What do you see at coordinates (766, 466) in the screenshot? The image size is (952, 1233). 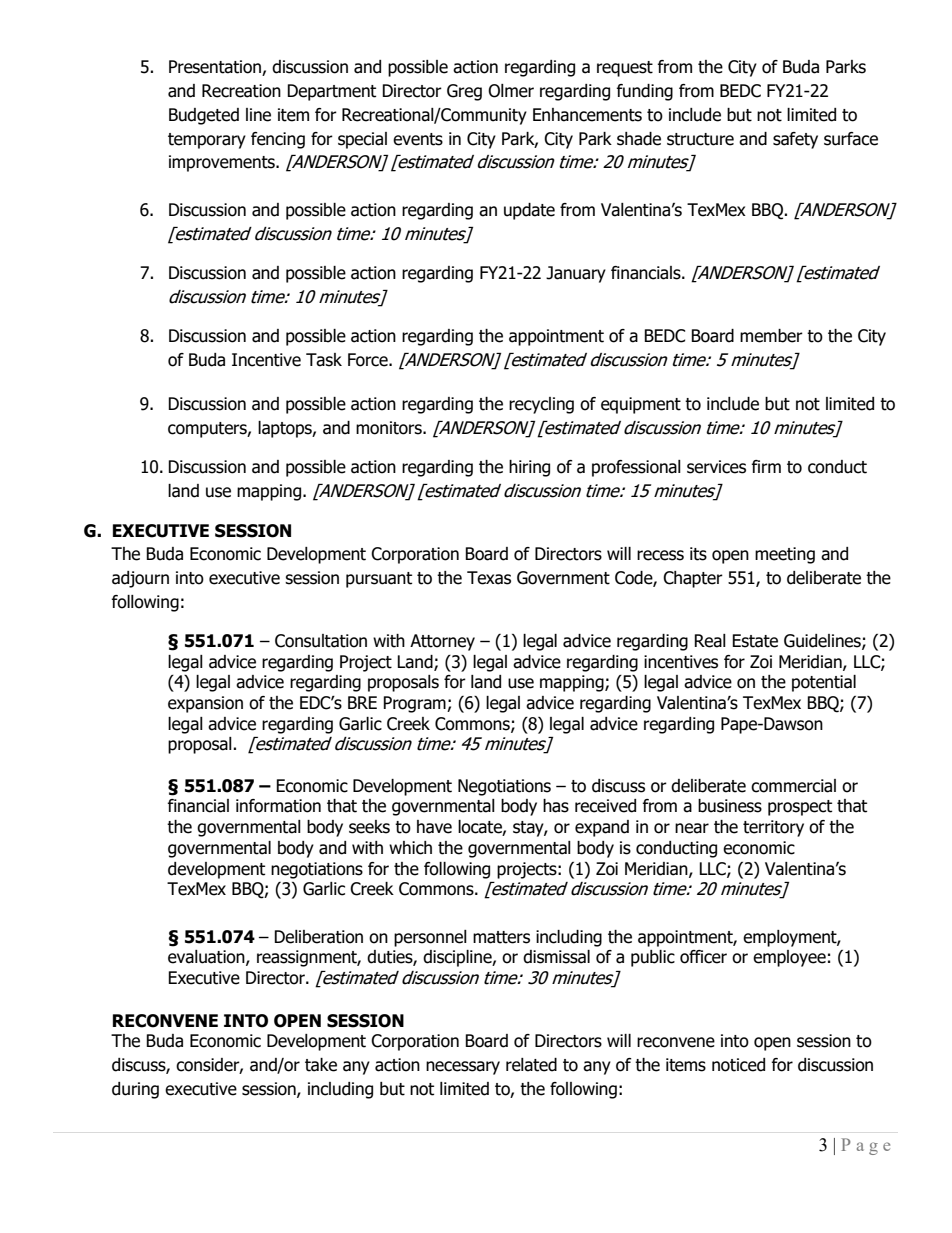 I see `firm` at bounding box center [766, 466].
